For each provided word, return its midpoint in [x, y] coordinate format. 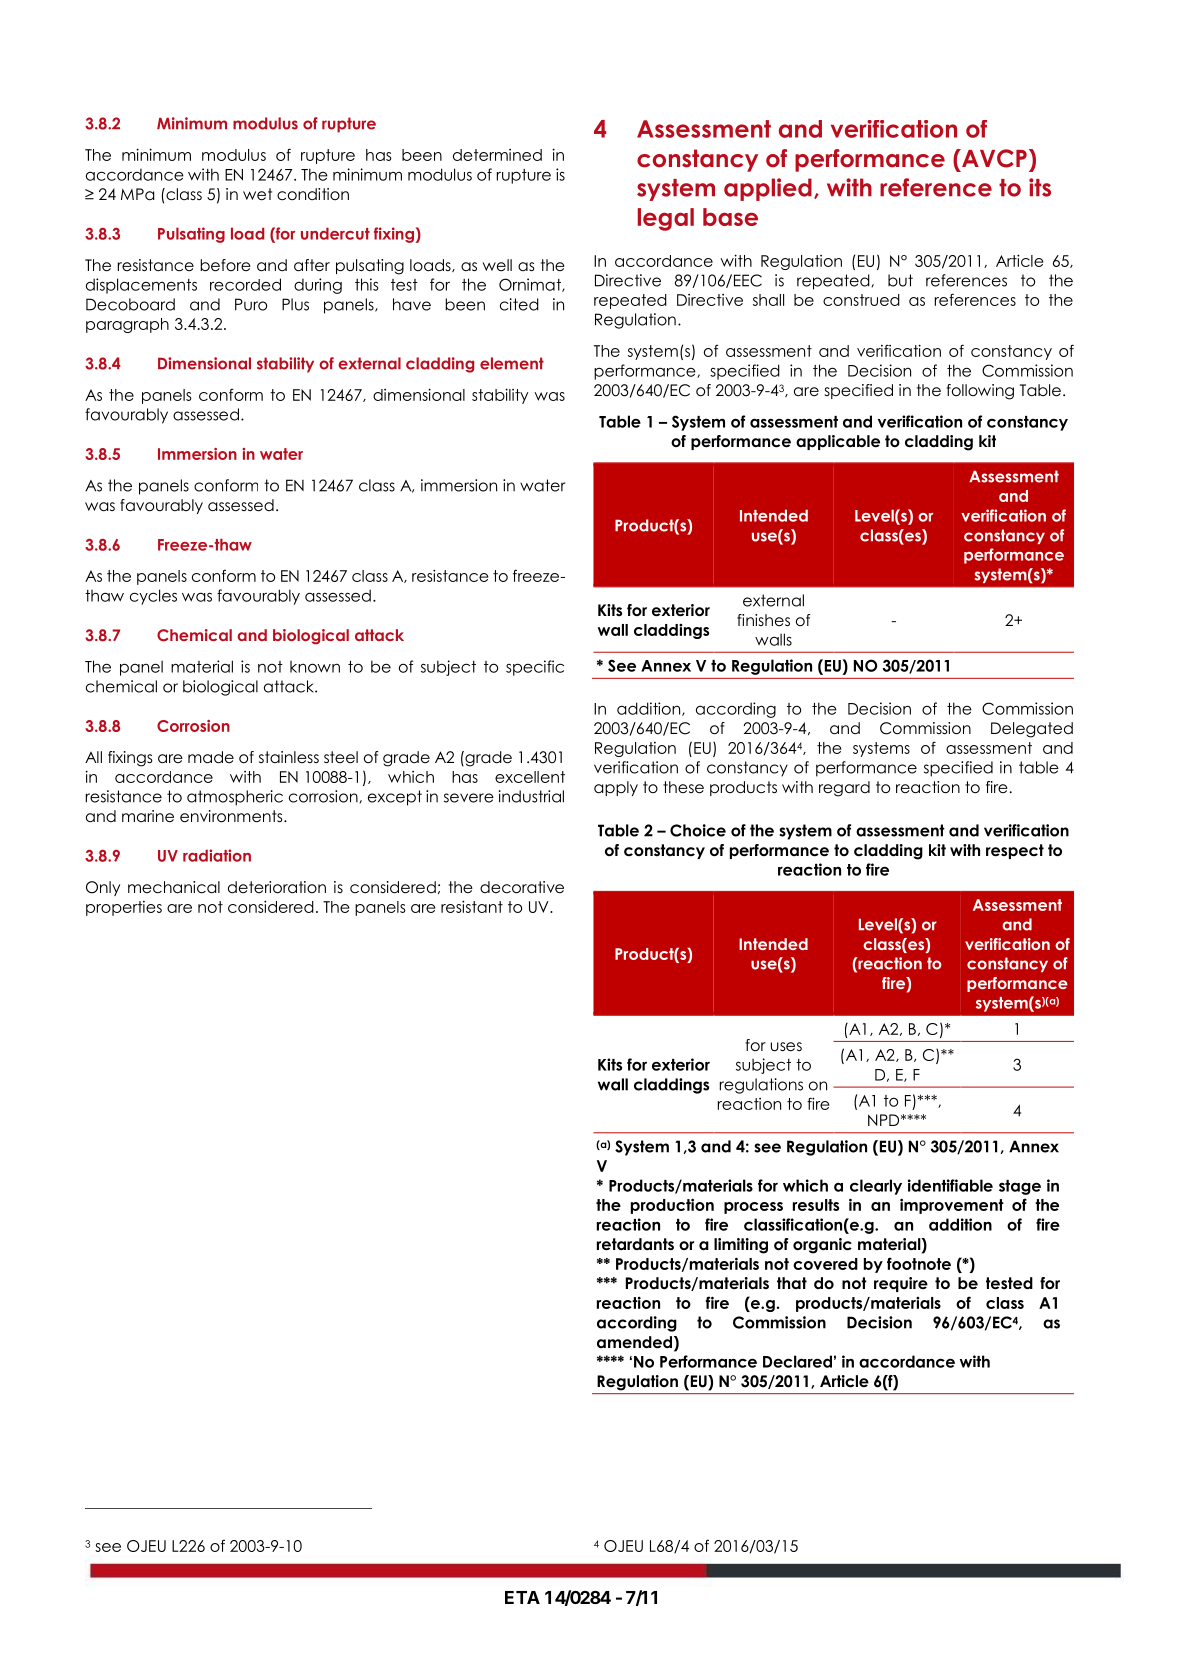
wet [257, 194]
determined [497, 155]
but [900, 280]
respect [1015, 851]
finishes [763, 620]
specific [535, 668]
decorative [522, 887]
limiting [741, 1246]
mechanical [174, 887]
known [315, 667]
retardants [635, 1244]
